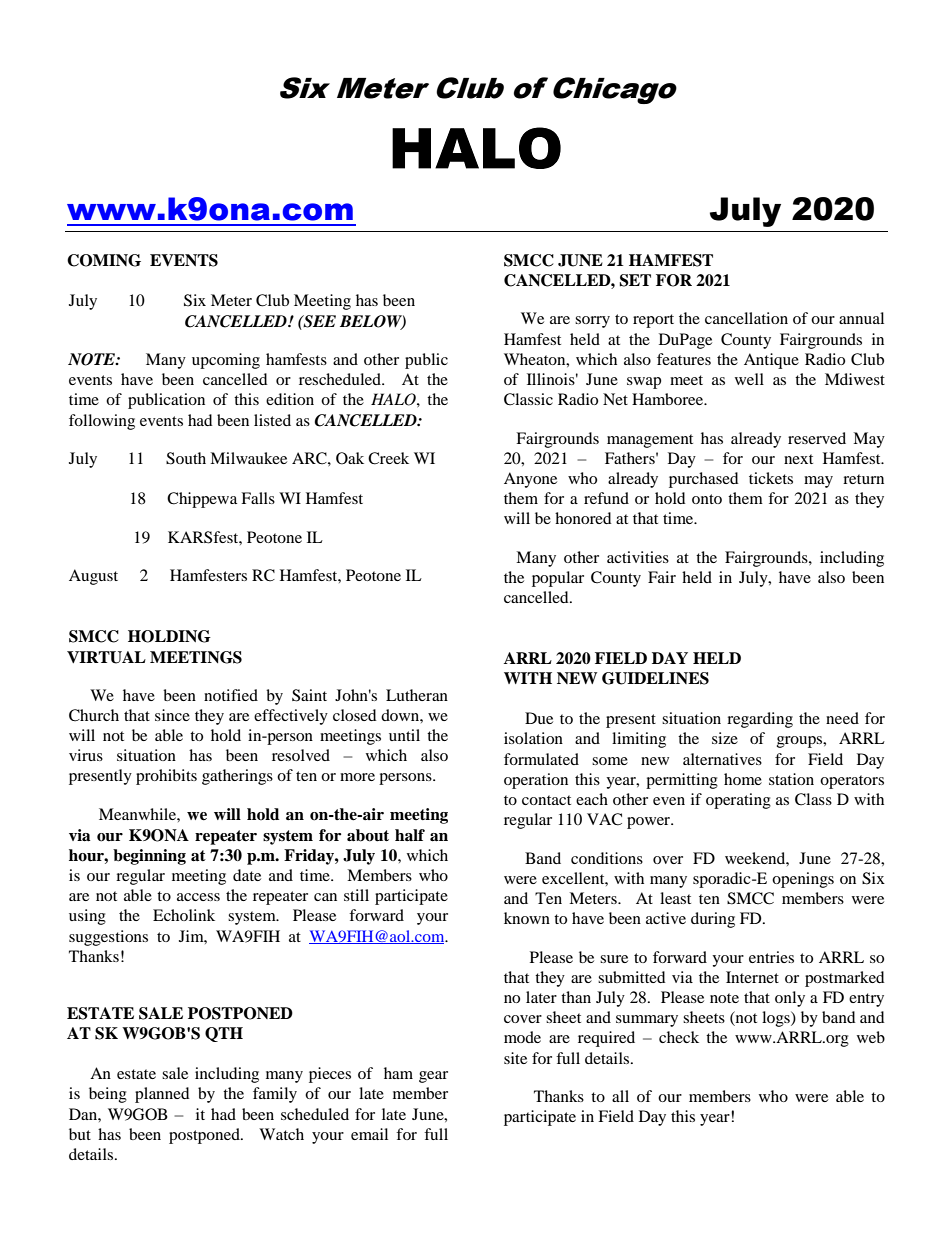  What do you see at coordinates (93, 577) in the document?
I see `August` at bounding box center [93, 577].
